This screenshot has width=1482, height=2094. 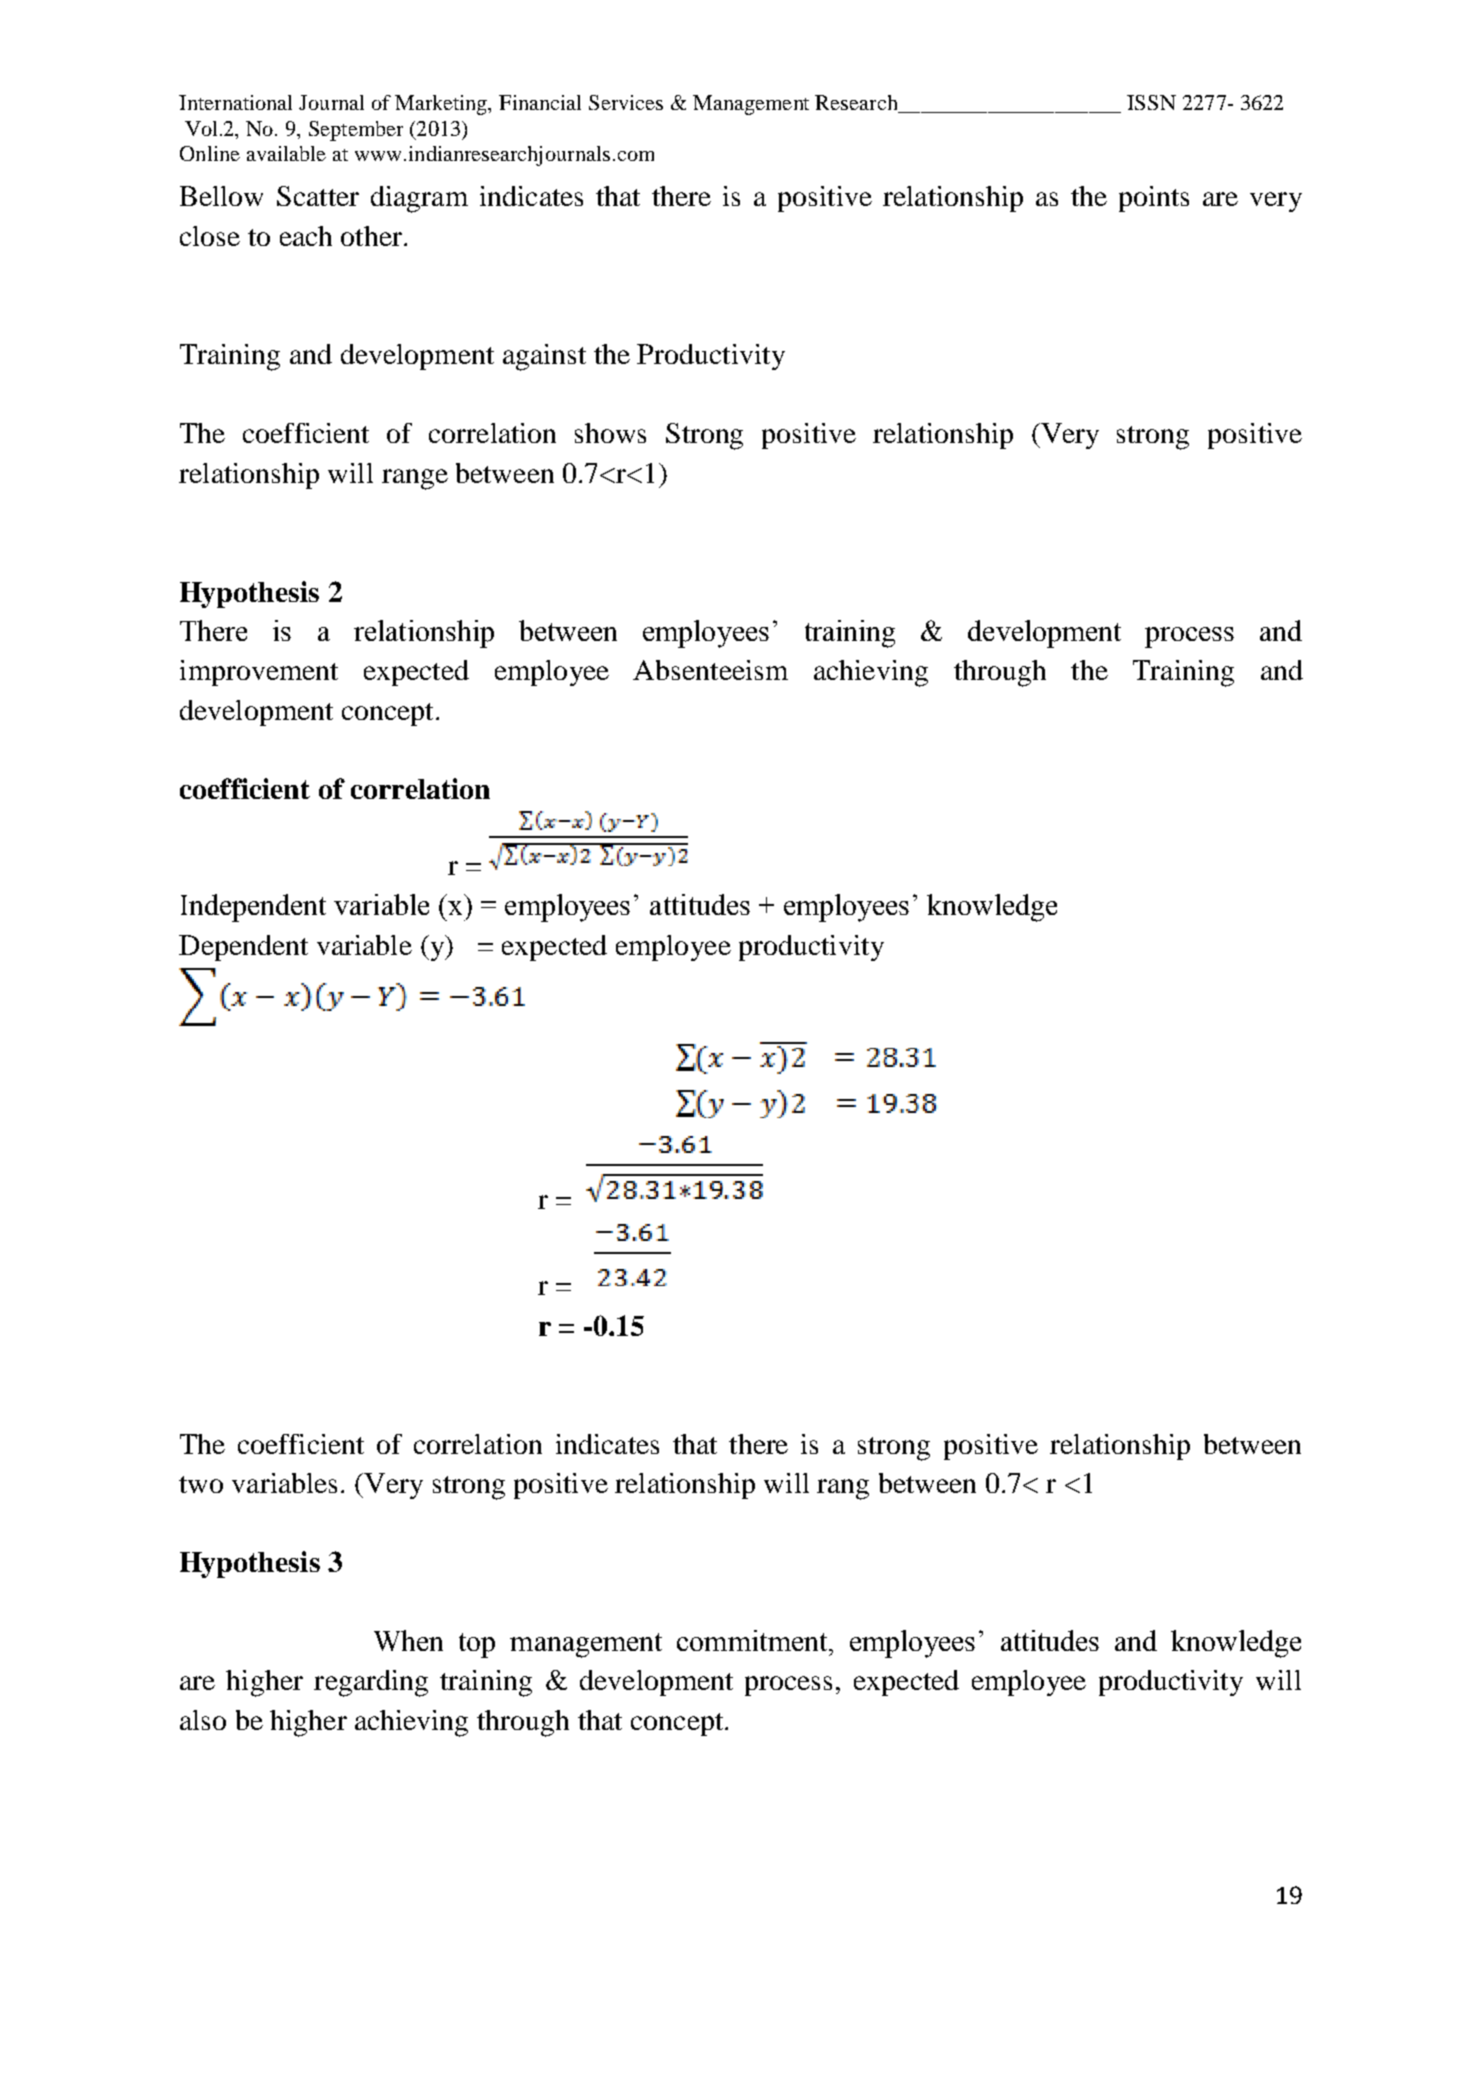 What do you see at coordinates (286, 153) in the screenshot?
I see `available` at bounding box center [286, 153].
